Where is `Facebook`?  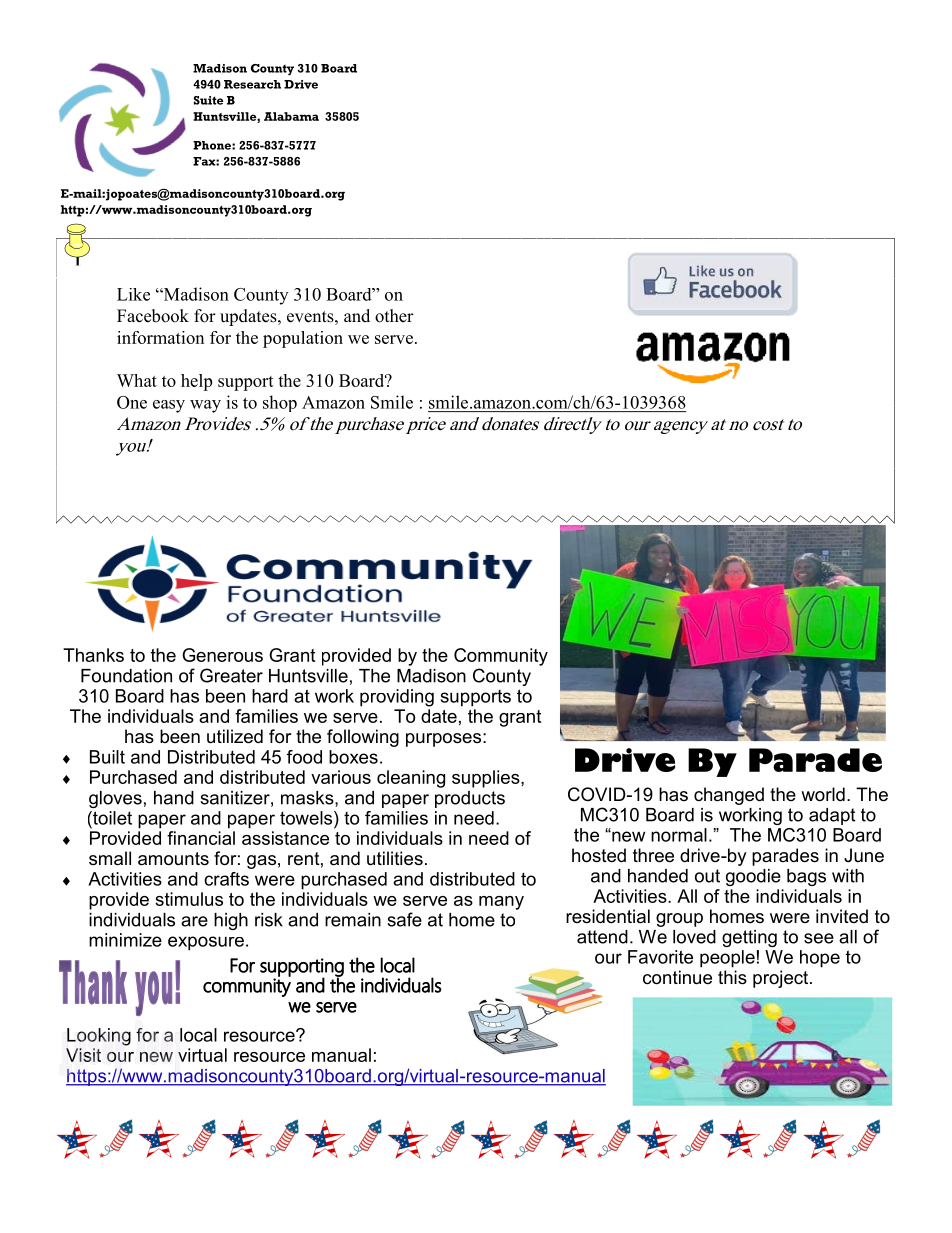 Facebook is located at coordinates (153, 316).
